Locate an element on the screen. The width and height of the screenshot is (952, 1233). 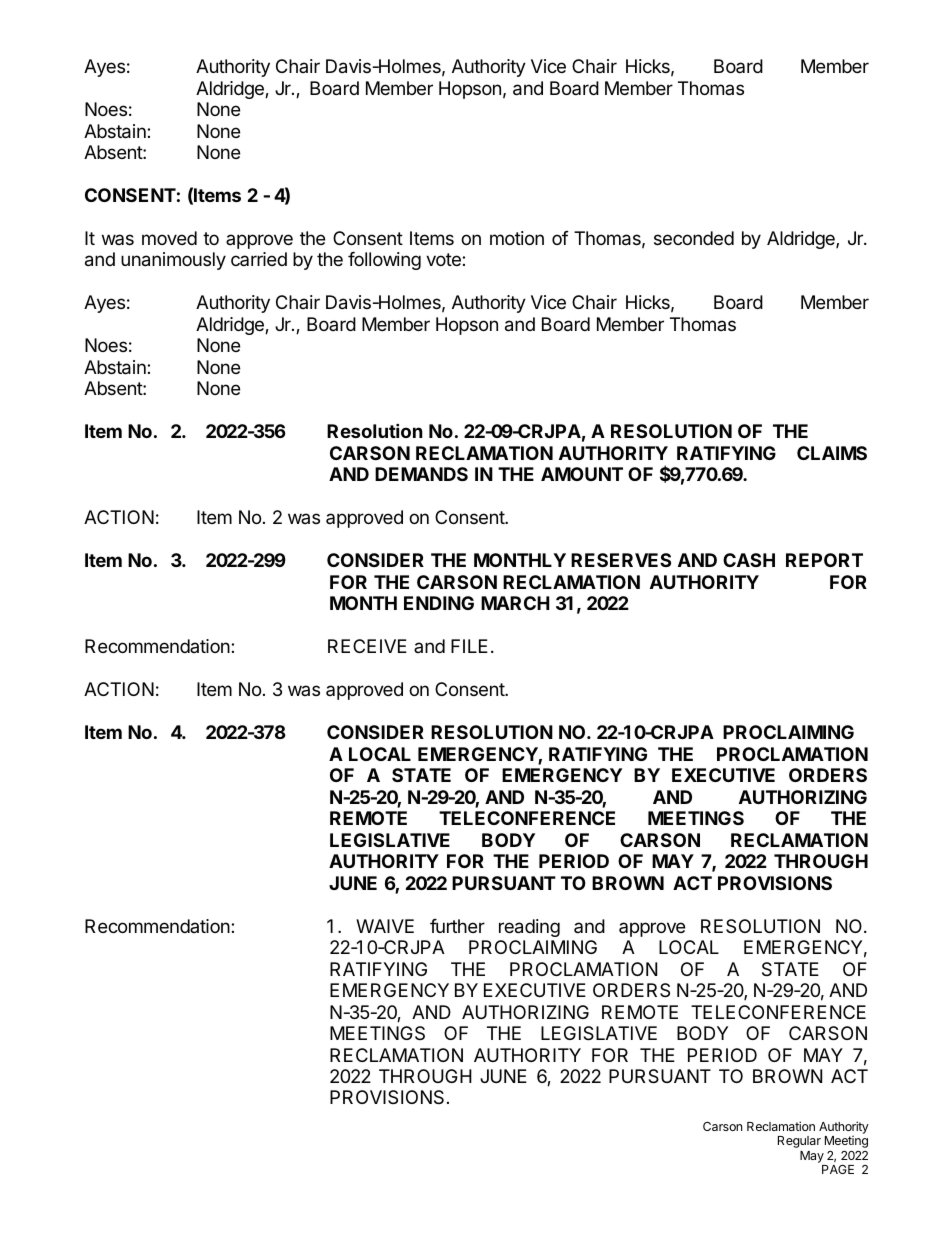
further is located at coordinates (457, 926).
